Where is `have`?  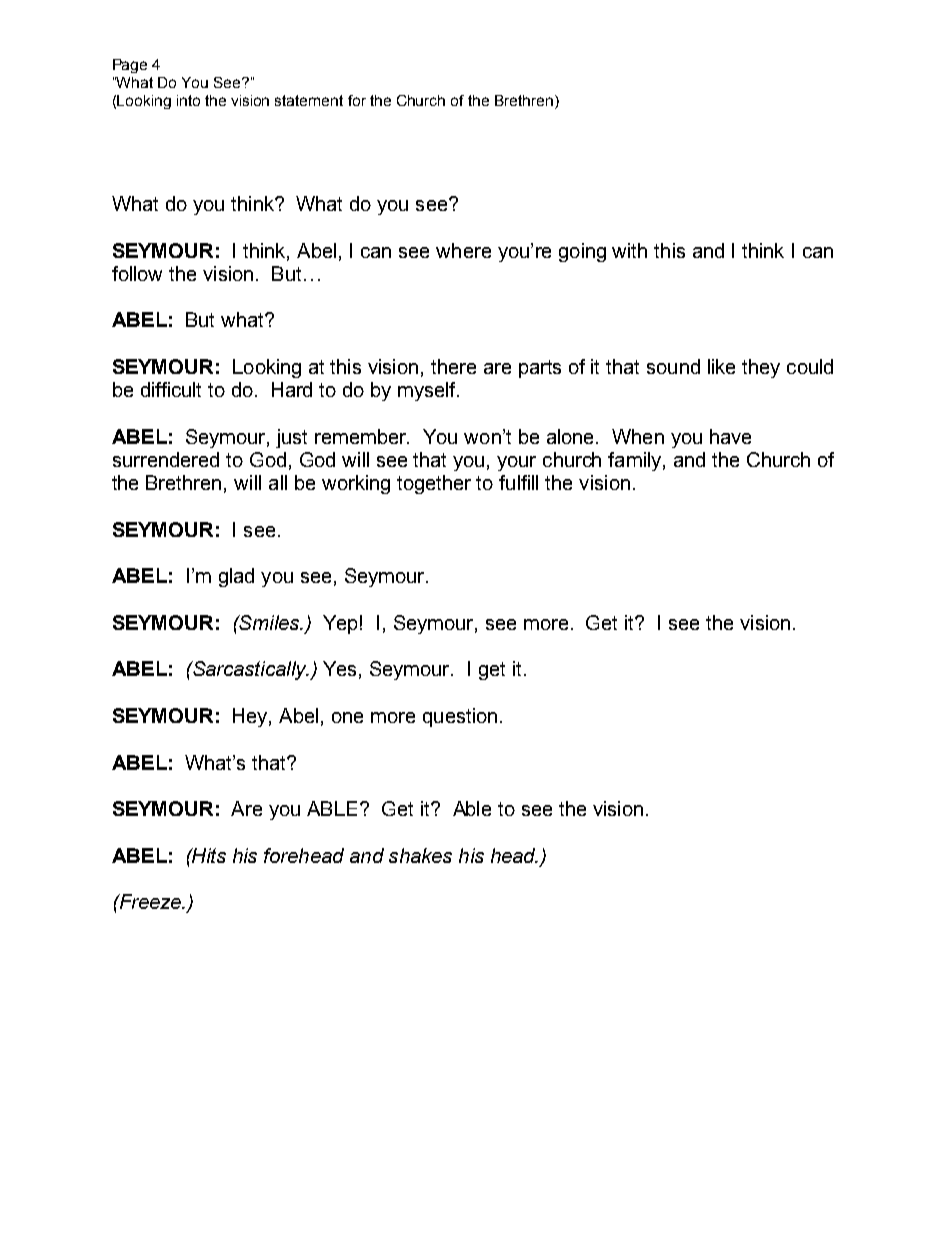
have is located at coordinates (730, 436).
